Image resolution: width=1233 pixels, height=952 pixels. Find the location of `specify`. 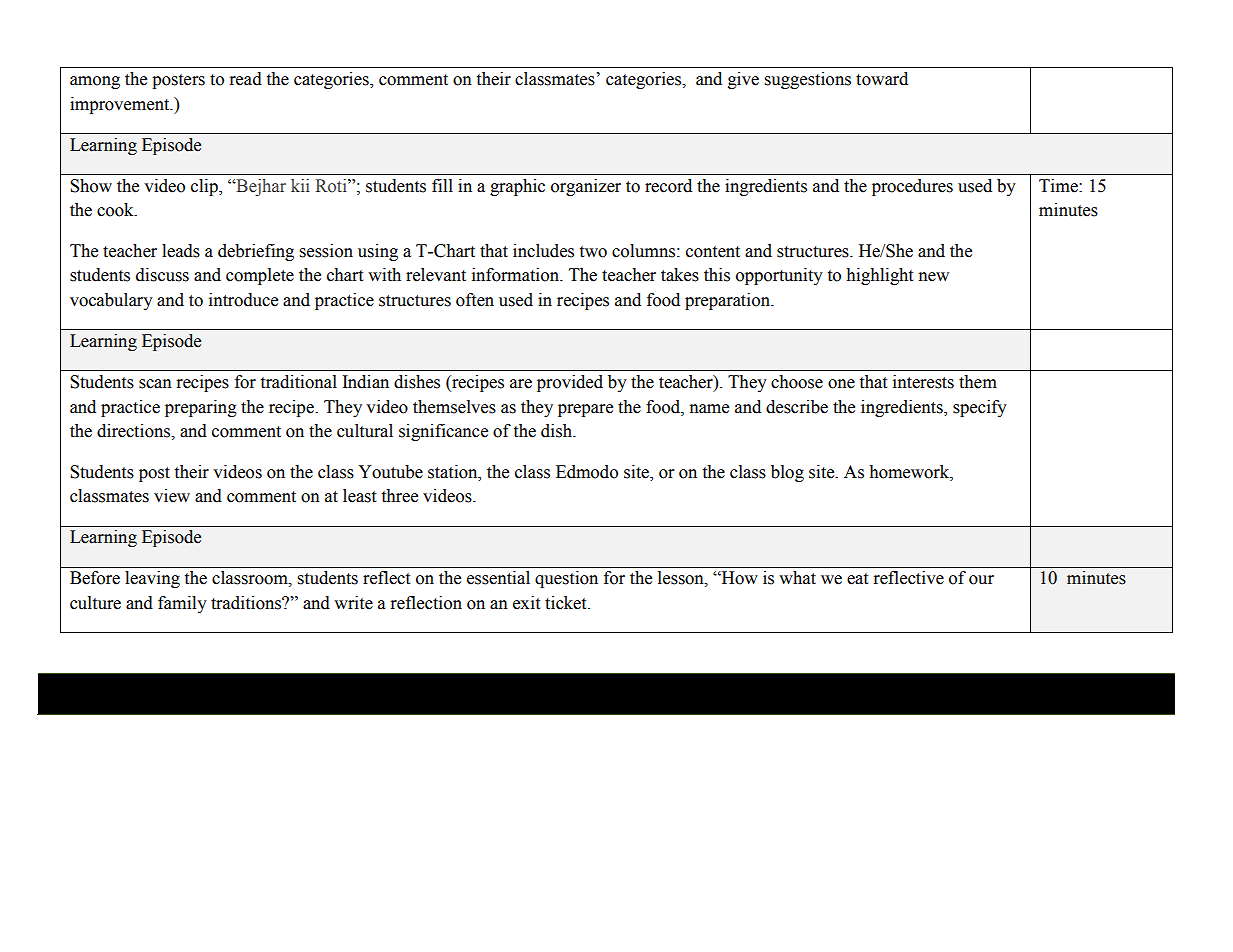

specify is located at coordinates (980, 408).
